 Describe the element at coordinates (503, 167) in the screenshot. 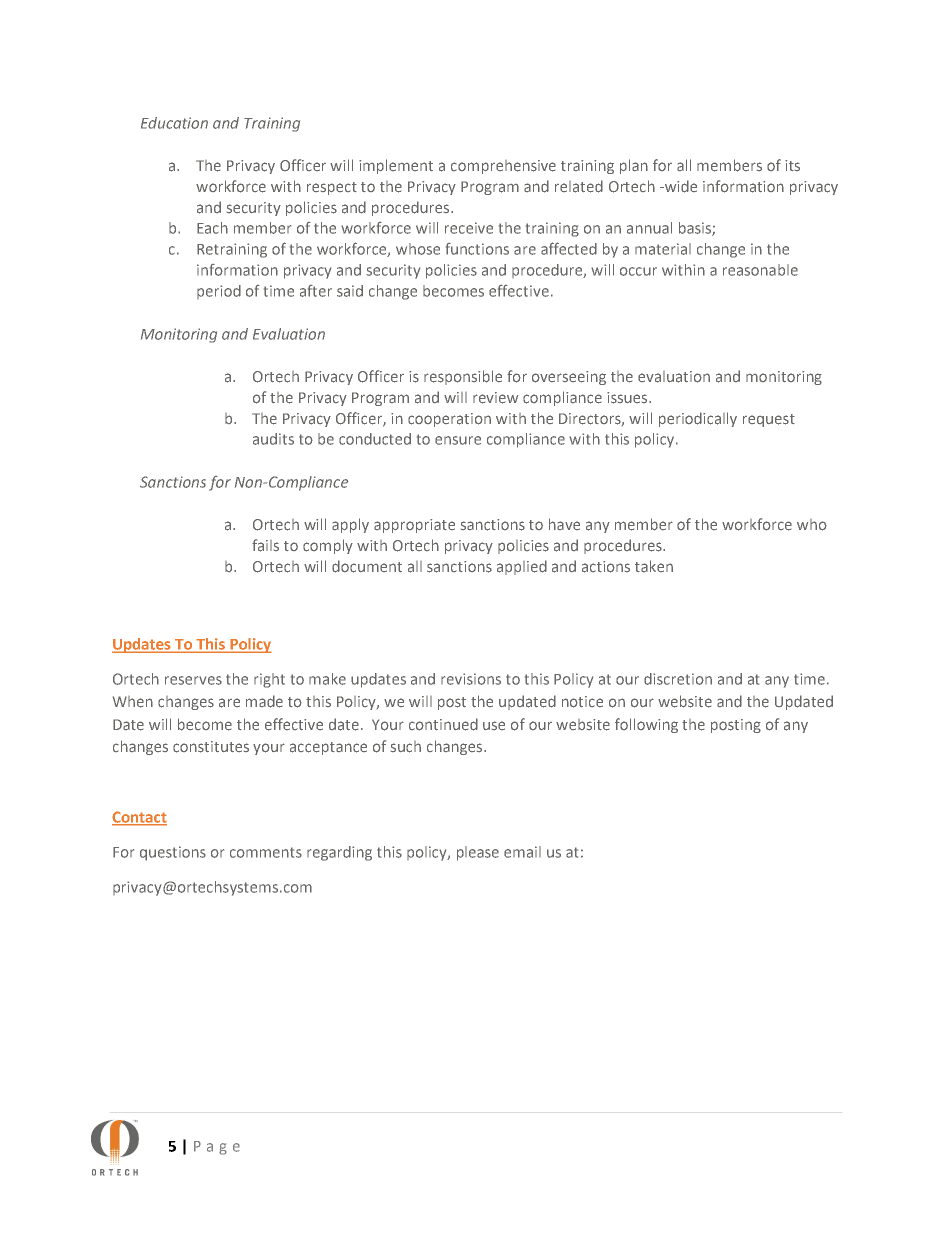

I see `comprehensive` at that location.
